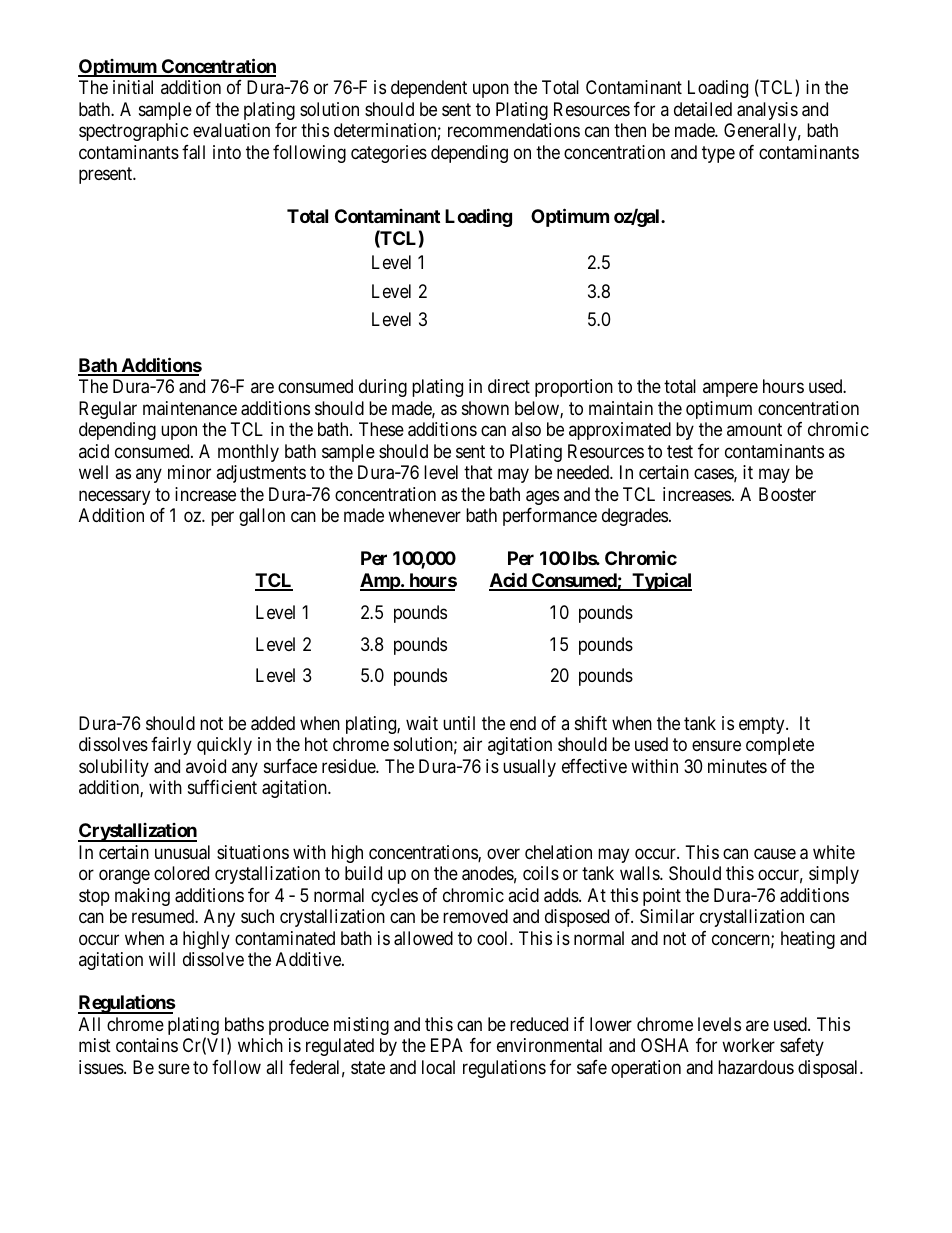 This page has width=952, height=1233. I want to click on analysis, so click(767, 111).
